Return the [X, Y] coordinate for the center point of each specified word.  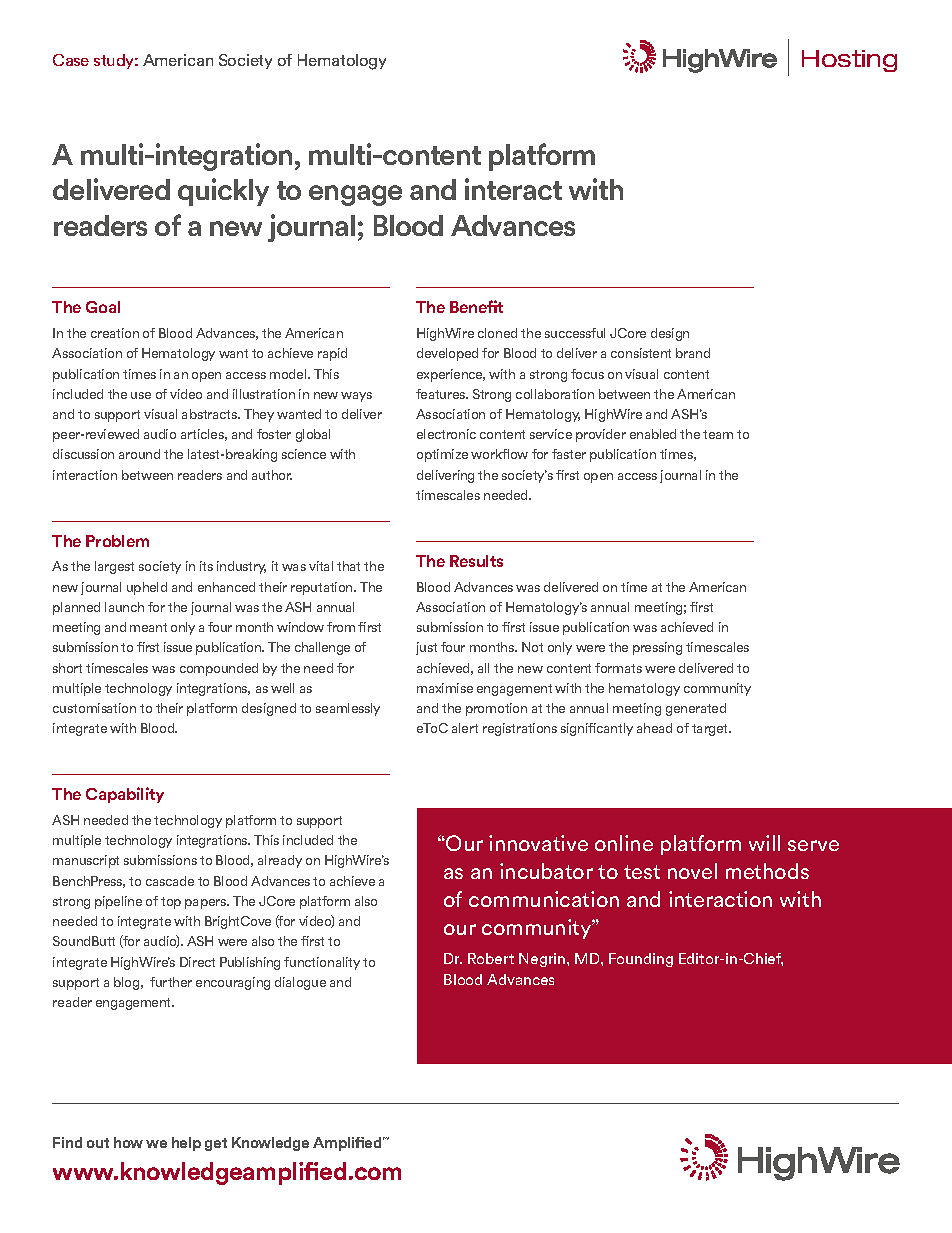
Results [476, 561]
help [186, 1144]
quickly [223, 192]
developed [447, 354]
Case [71, 60]
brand [693, 353]
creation [115, 333]
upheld [147, 588]
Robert [491, 958]
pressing [657, 648]
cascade [170, 881]
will [764, 843]
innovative [538, 843]
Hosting [849, 61]
